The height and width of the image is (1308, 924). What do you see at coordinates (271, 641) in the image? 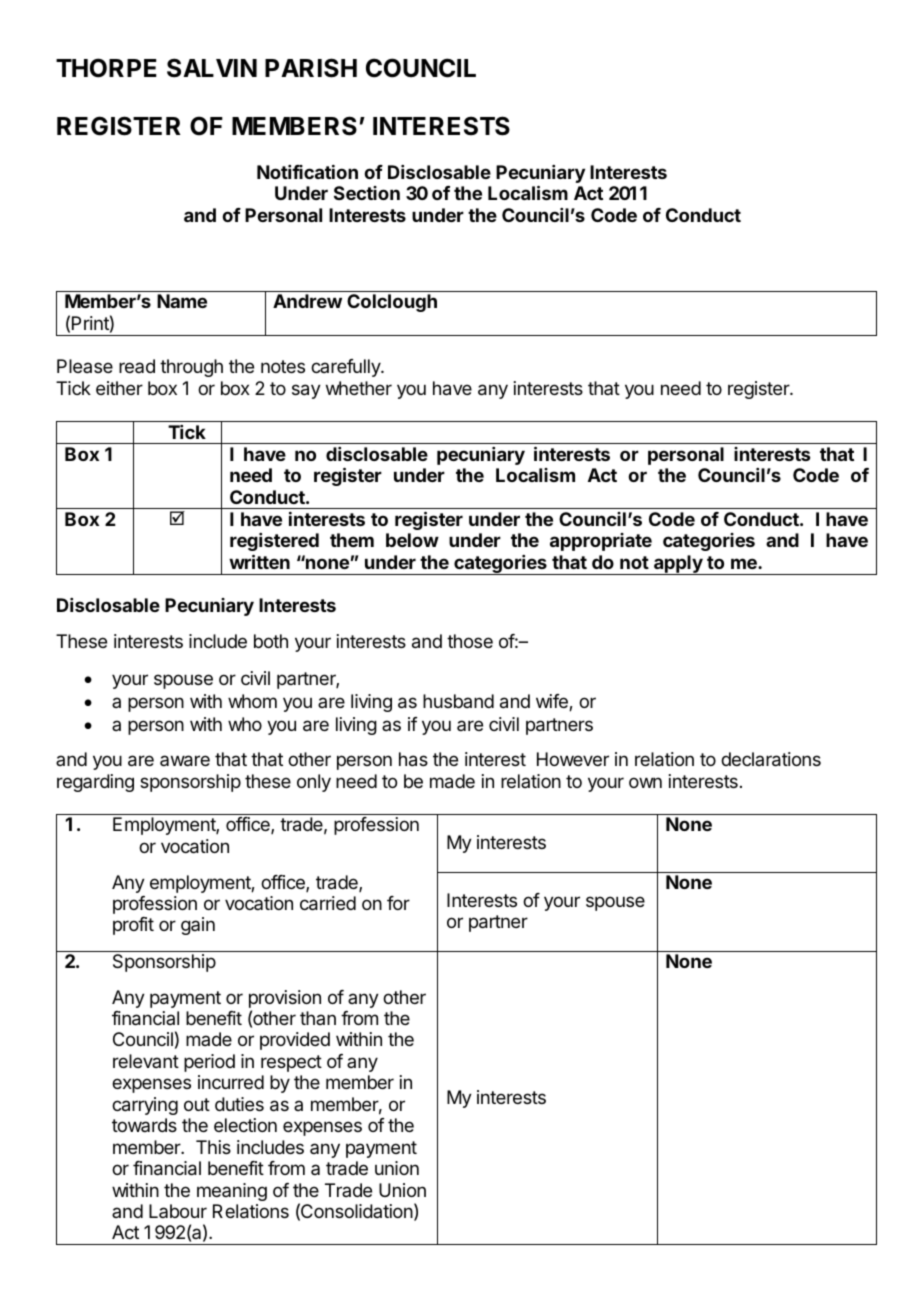
I see `both` at bounding box center [271, 641].
